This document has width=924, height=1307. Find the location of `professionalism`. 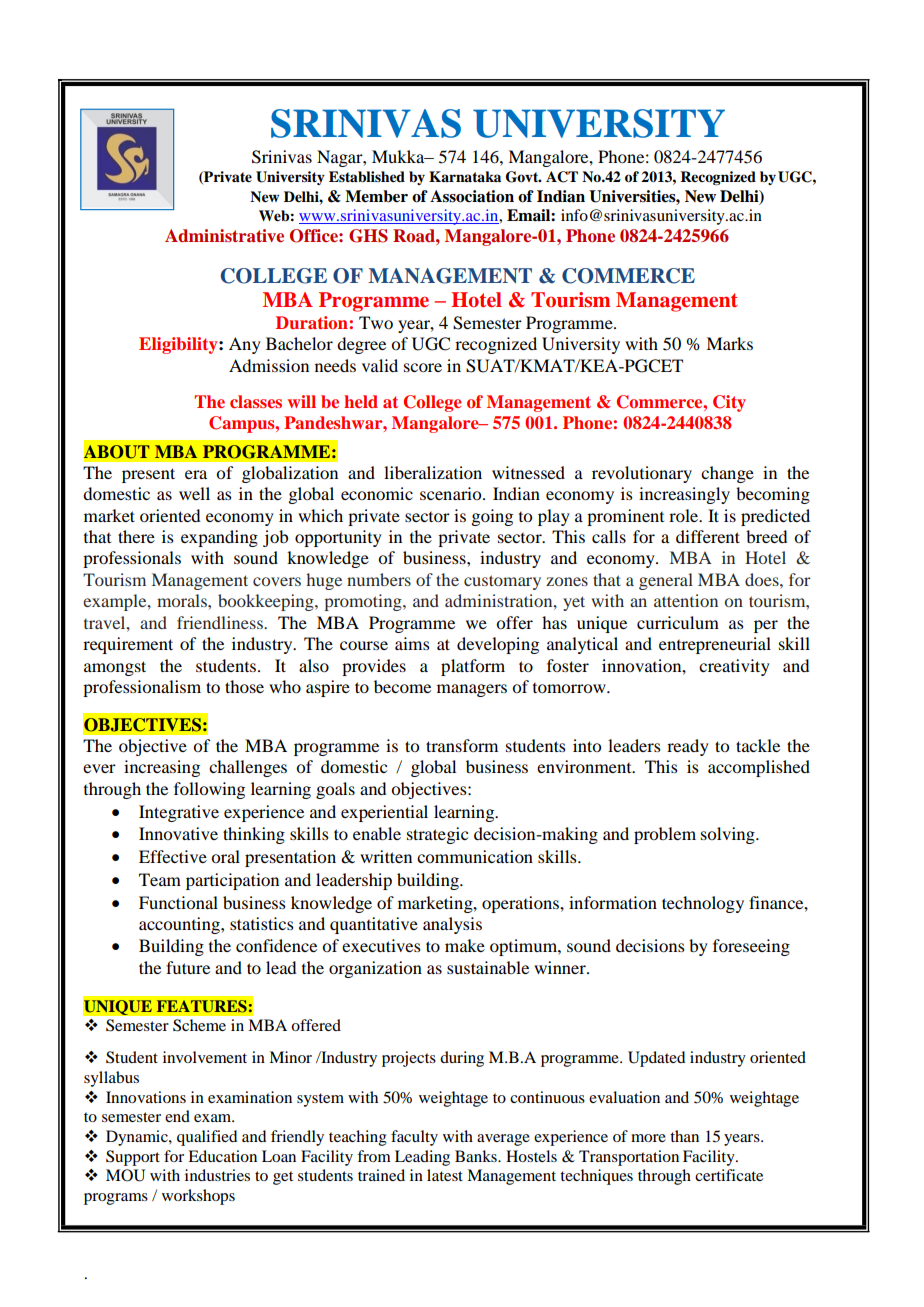

professionalism is located at coordinates (142, 688).
